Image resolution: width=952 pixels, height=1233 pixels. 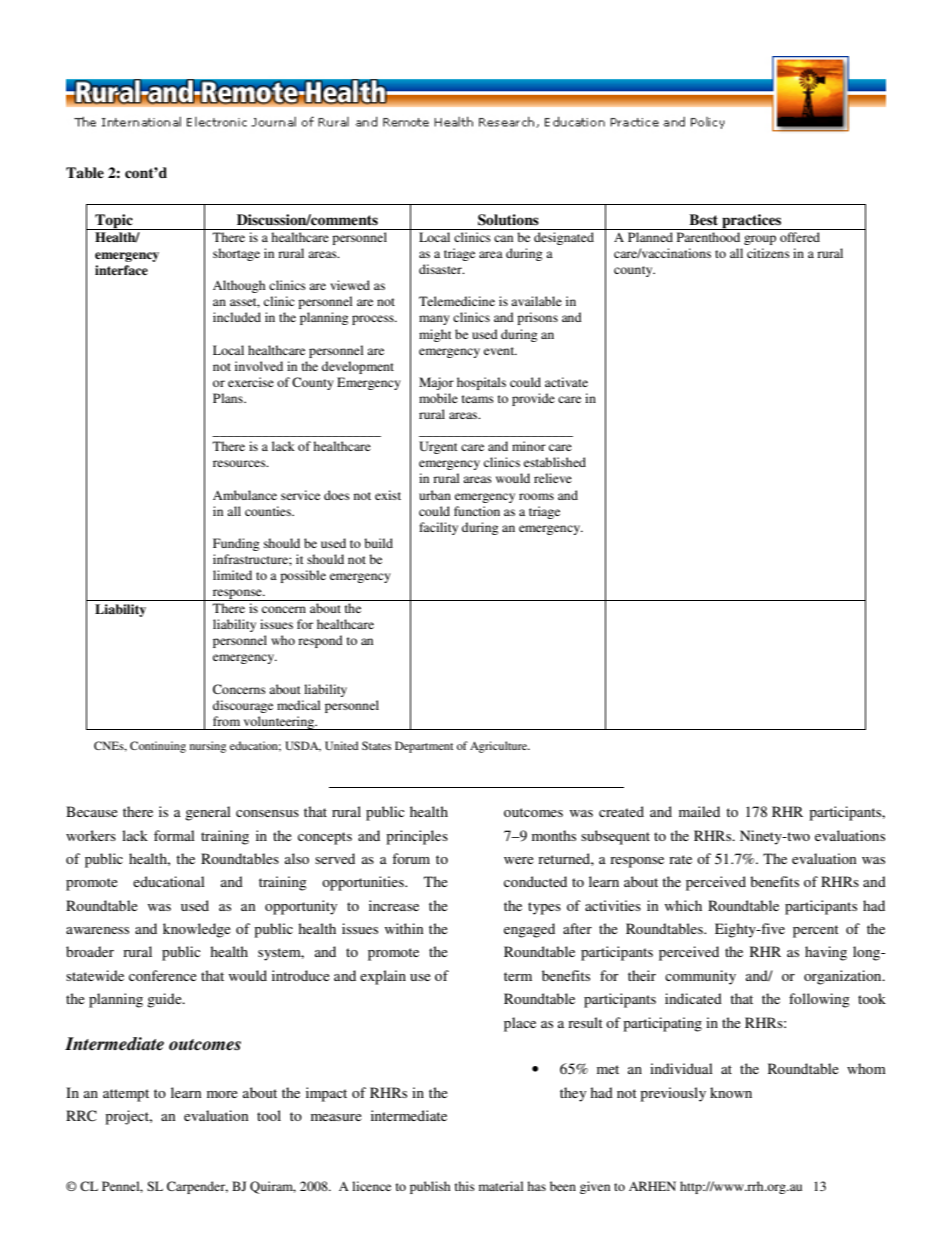 What do you see at coordinates (768, 253) in the document?
I see `citizens` at bounding box center [768, 253].
